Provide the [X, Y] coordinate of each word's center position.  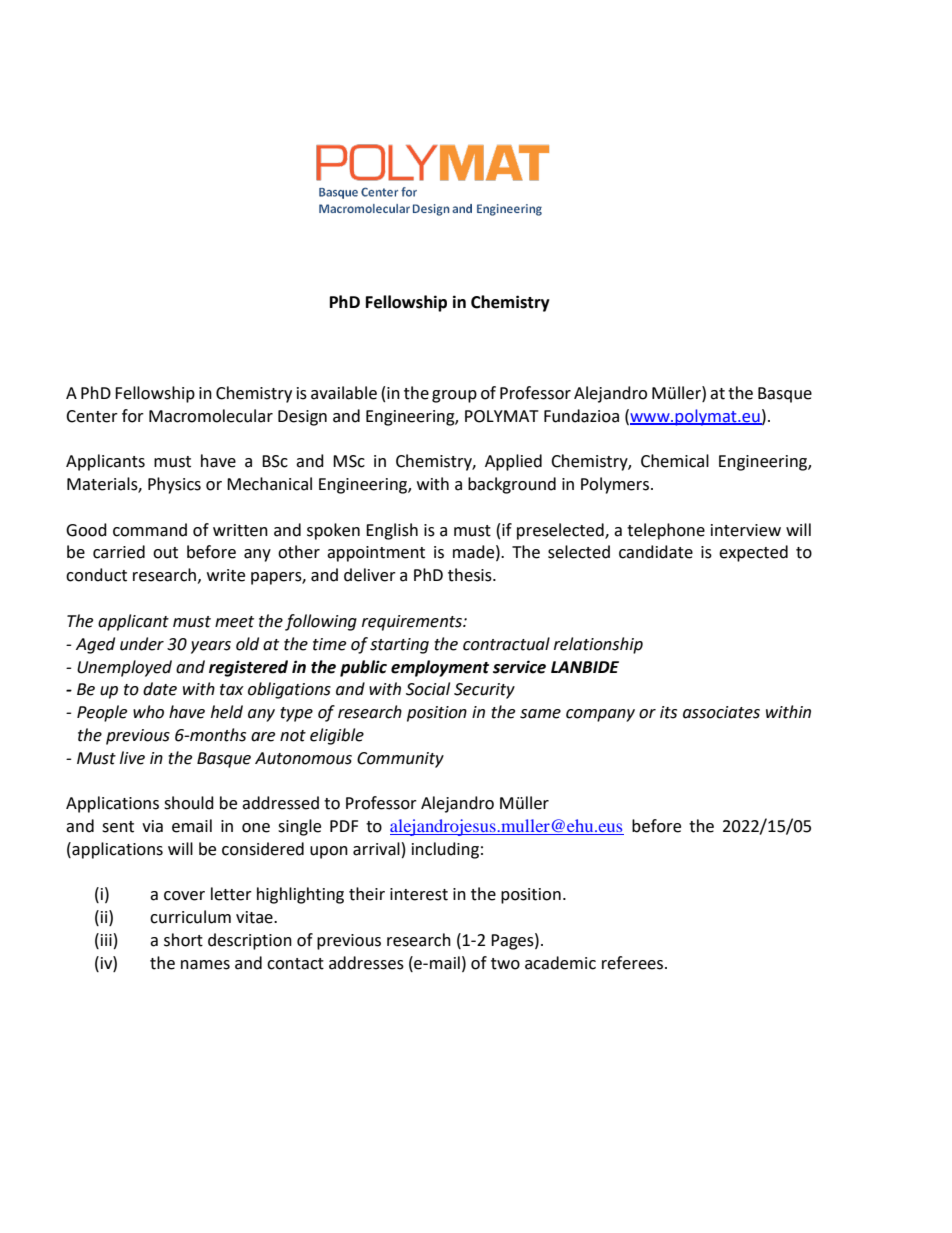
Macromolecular [211, 416]
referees [634, 963]
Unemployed [124, 668]
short [183, 940]
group [454, 396]
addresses [366, 963]
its [668, 712]
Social [428, 689]
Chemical [675, 461]
